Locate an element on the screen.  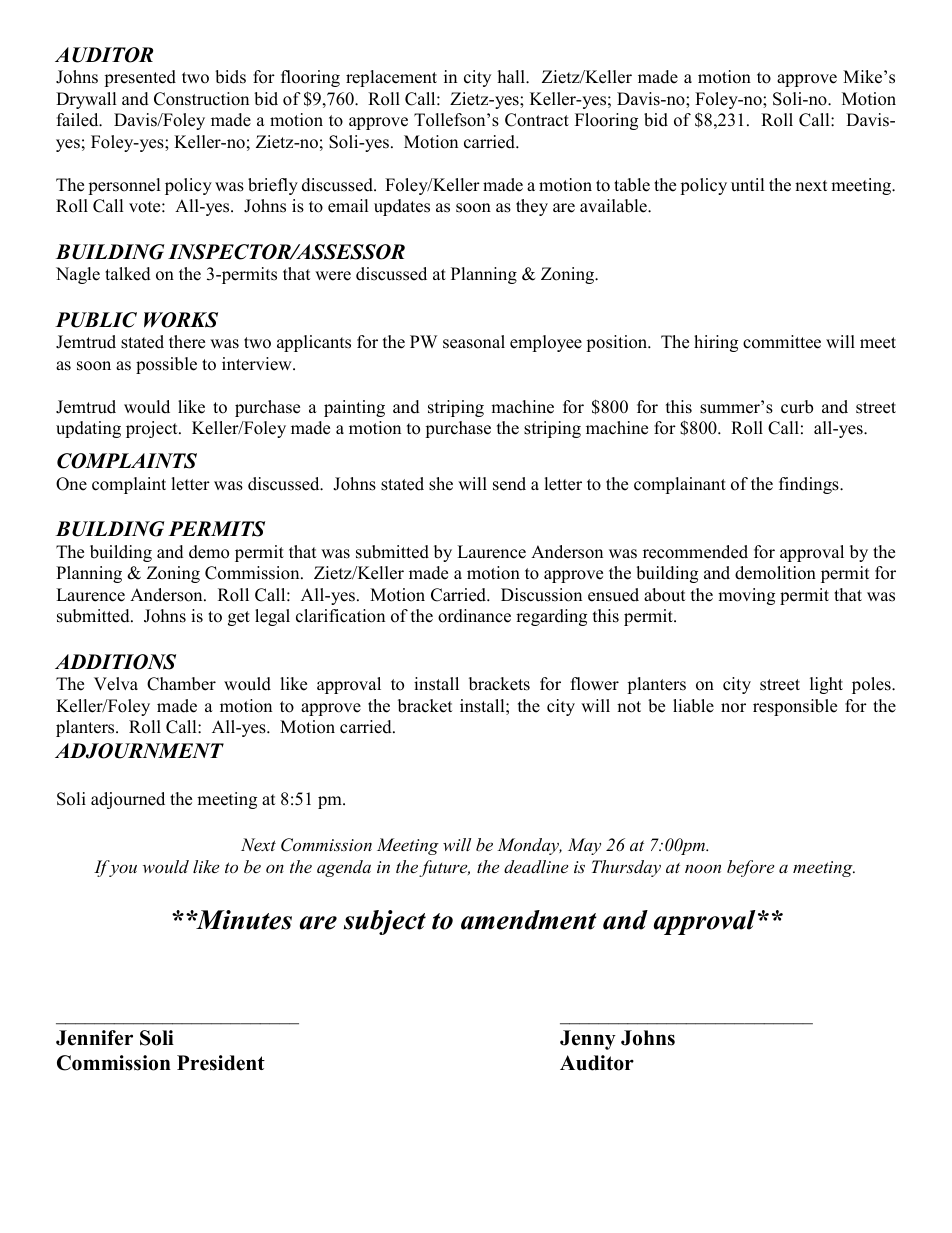
committee is located at coordinates (782, 342).
